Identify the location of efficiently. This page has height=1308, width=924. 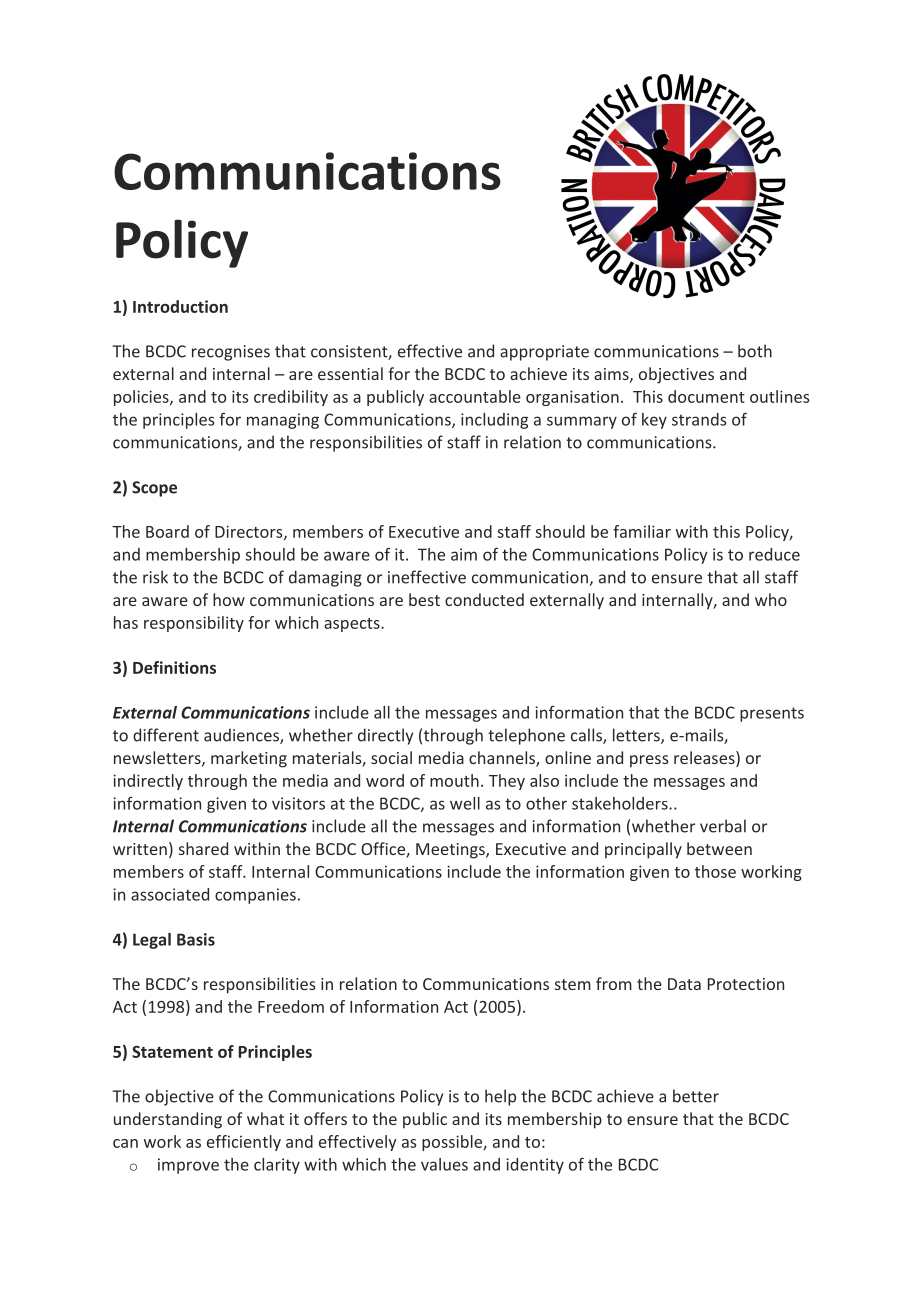
(244, 1143).
